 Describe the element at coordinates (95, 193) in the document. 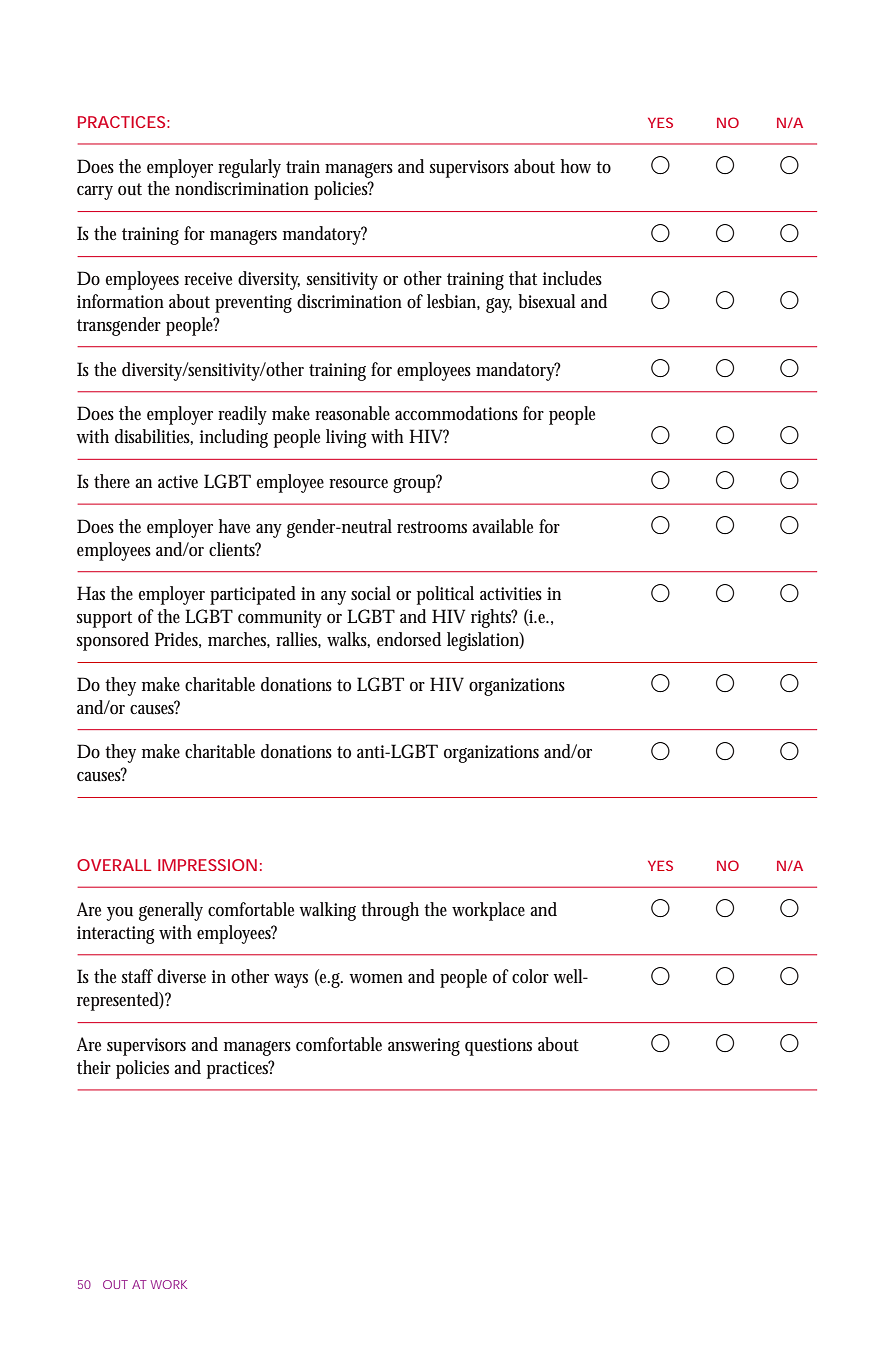

I see `carry` at that location.
